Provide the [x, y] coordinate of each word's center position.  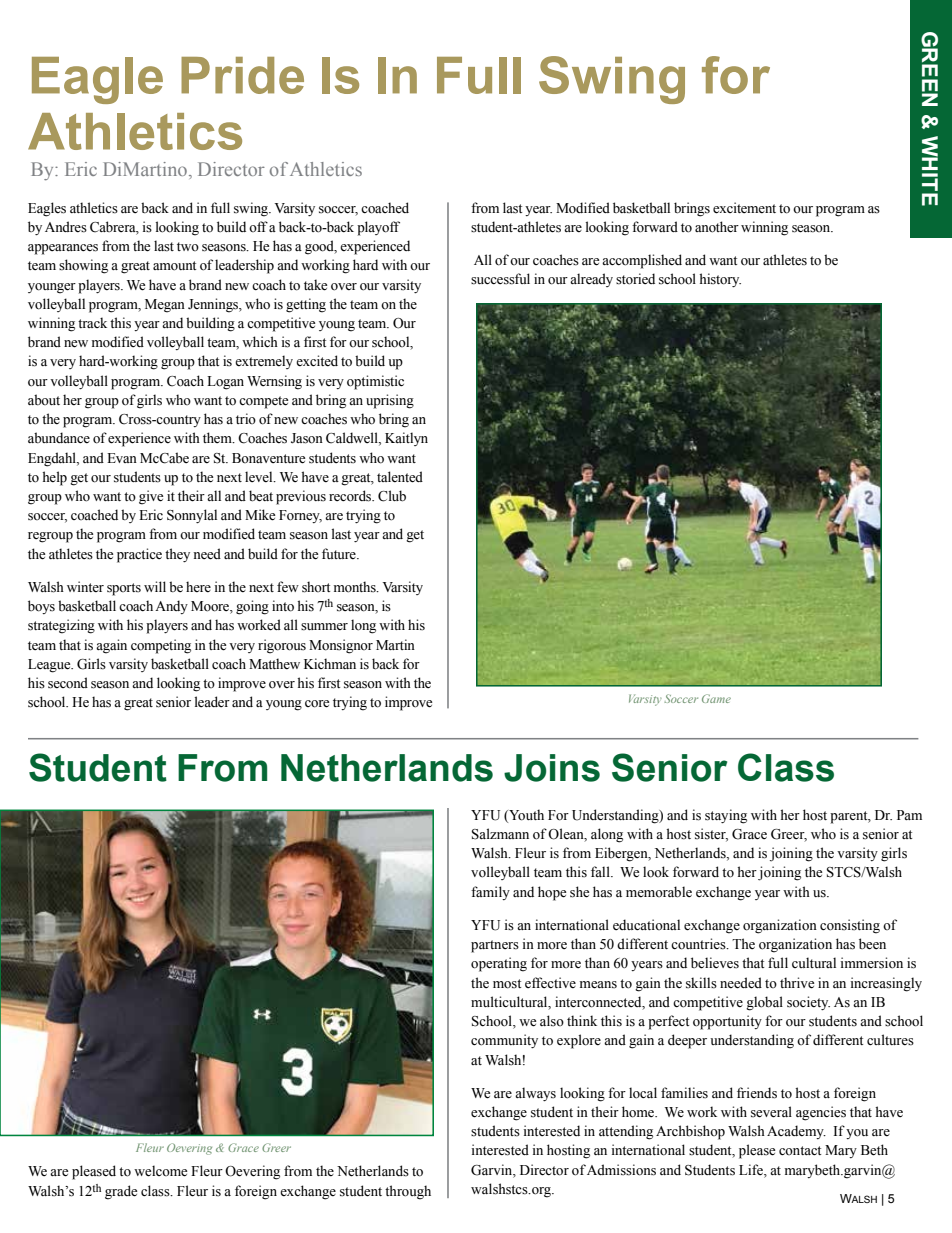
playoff [378, 228]
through [408, 1192]
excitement [744, 208]
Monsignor [341, 646]
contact [800, 1150]
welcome [160, 1171]
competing [161, 646]
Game [716, 698]
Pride [242, 75]
